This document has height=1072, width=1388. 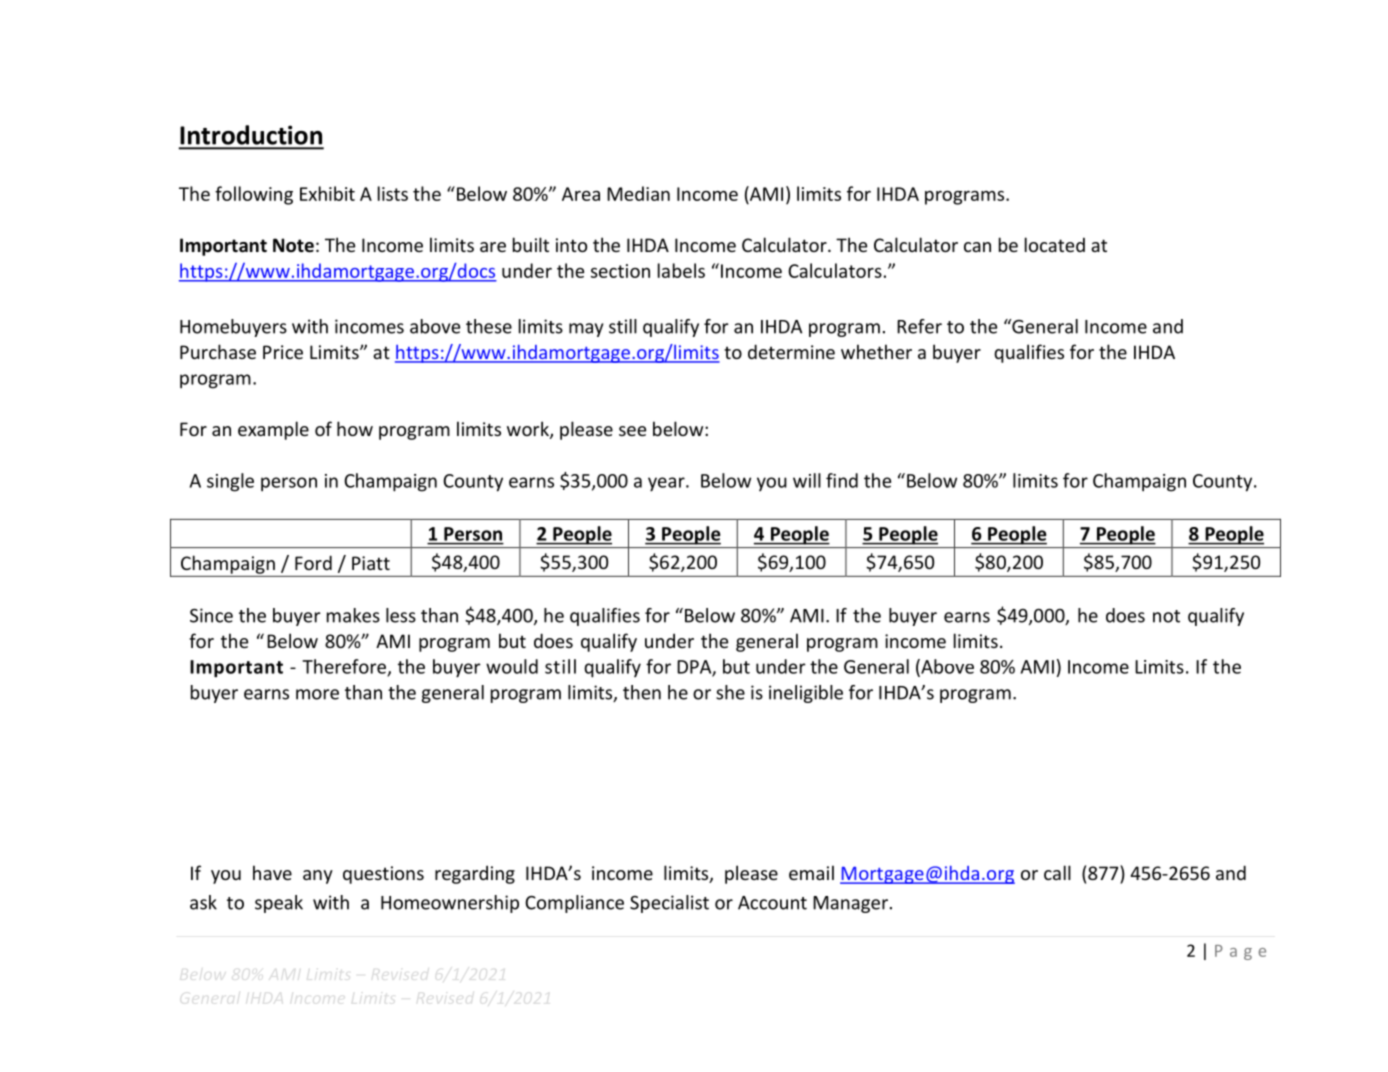 What do you see at coordinates (327, 193) in the document?
I see `Exhibit` at bounding box center [327, 193].
